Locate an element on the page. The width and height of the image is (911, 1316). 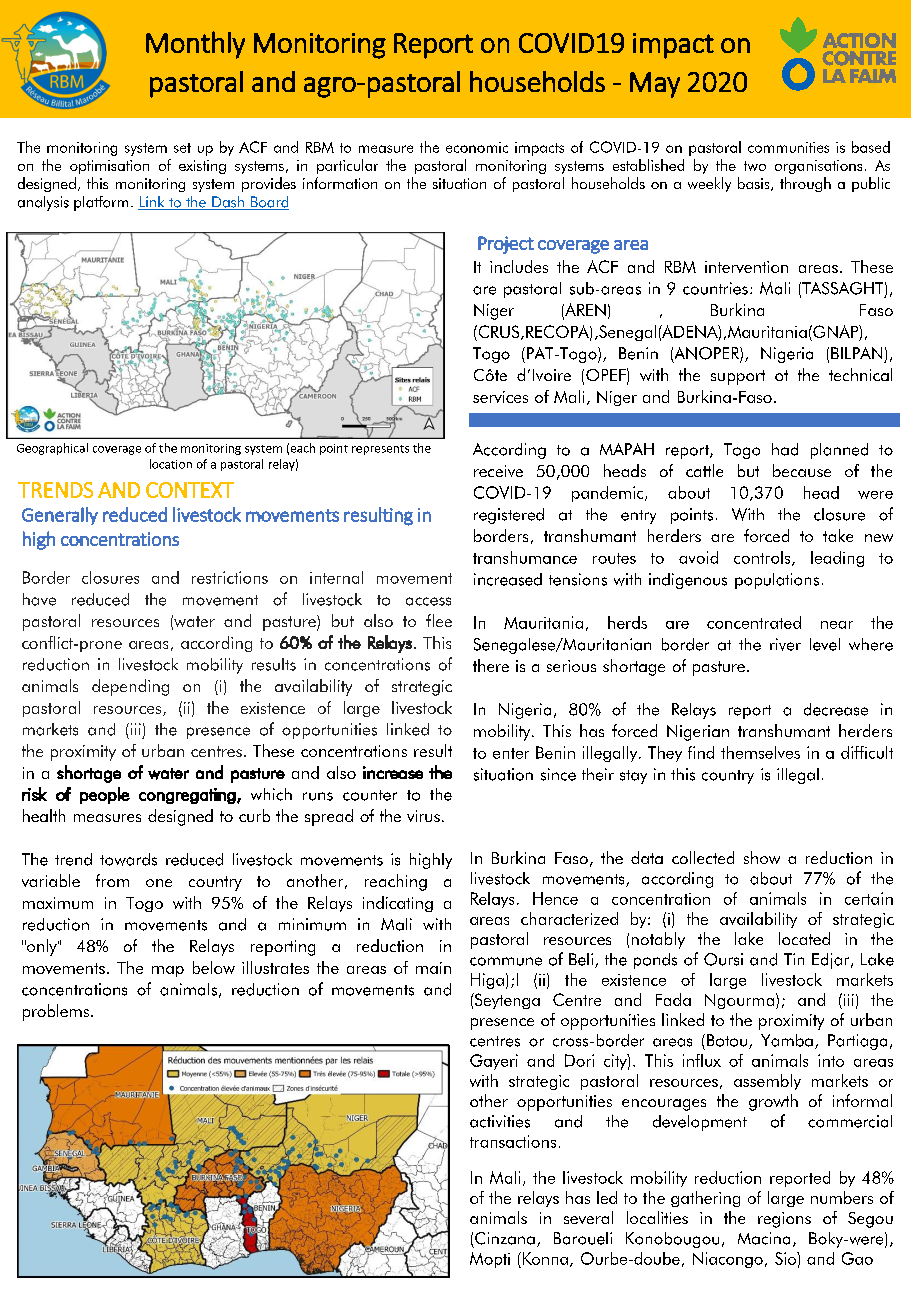
communities is located at coordinates (788, 147).
